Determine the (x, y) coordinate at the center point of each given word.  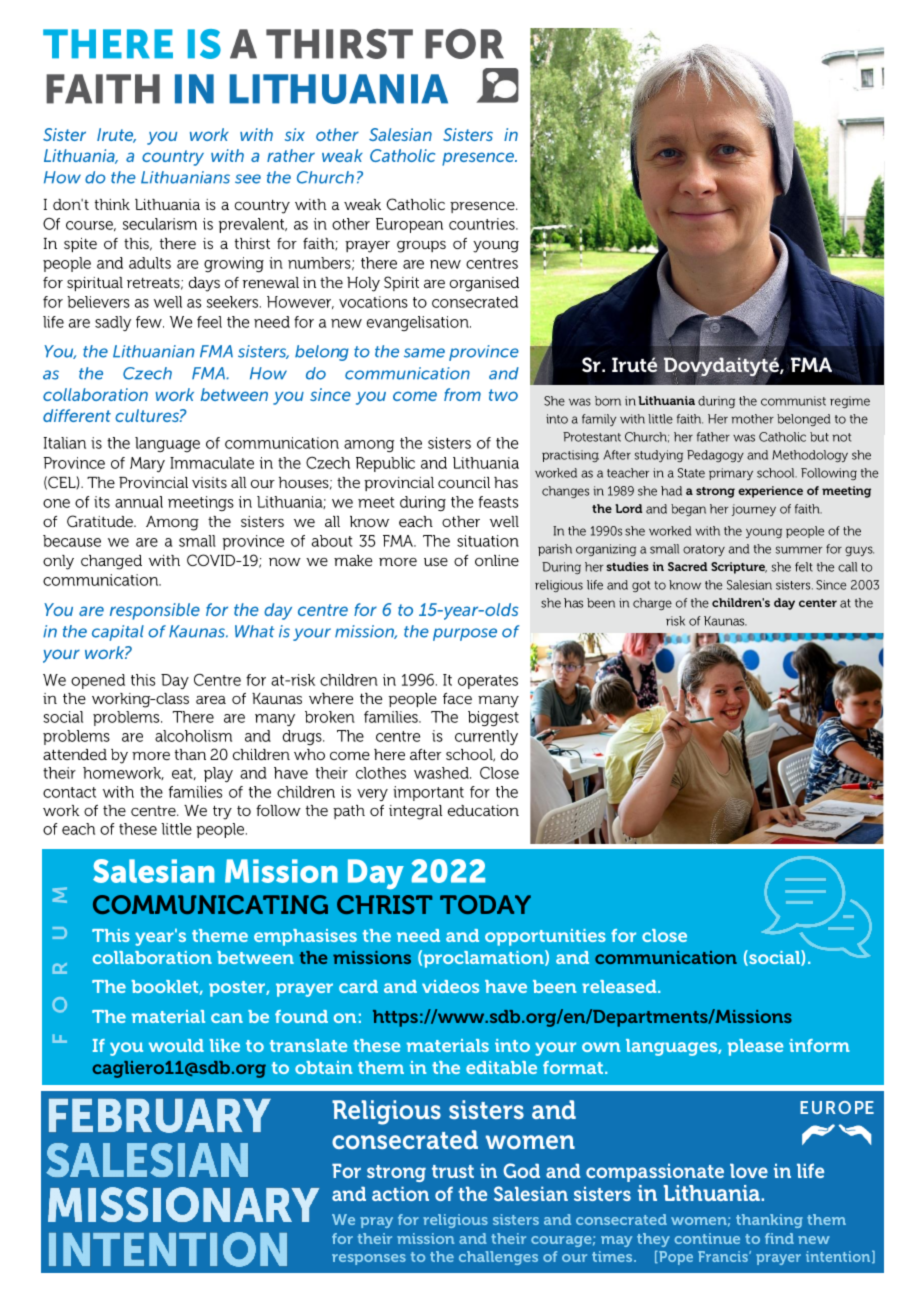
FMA (811, 364)
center (818, 603)
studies (627, 566)
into (512, 1045)
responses (369, 1259)
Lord (628, 508)
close (664, 935)
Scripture (739, 568)
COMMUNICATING (210, 904)
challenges (498, 1258)
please (755, 1047)
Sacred (687, 566)
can (227, 1018)
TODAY (485, 904)
